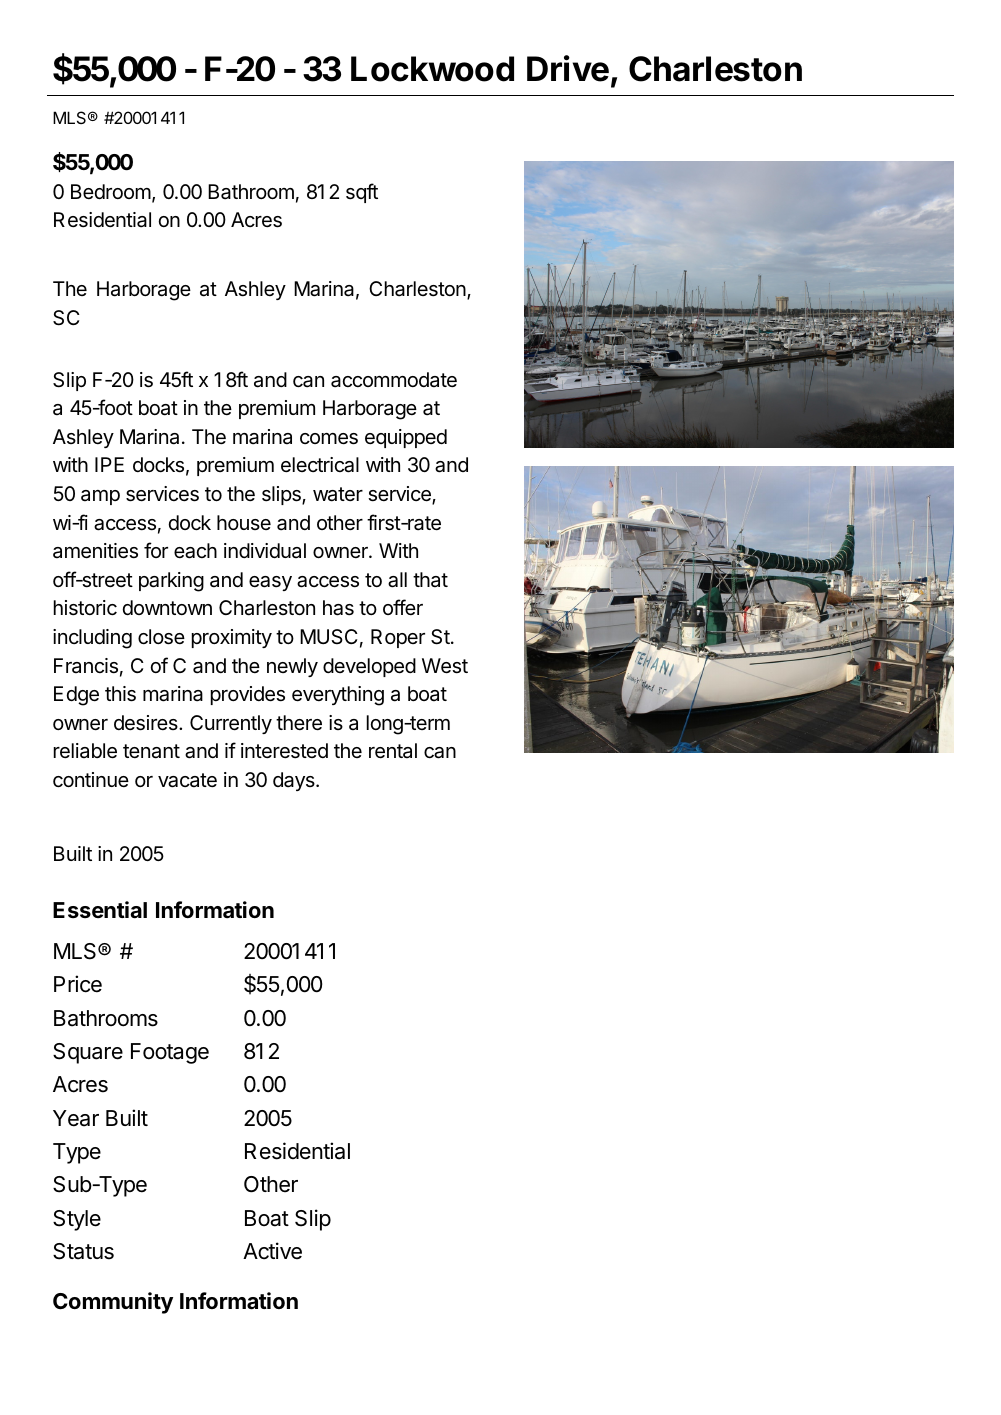  Describe the element at coordinates (113, 1303) in the image. I see `Community` at that location.
